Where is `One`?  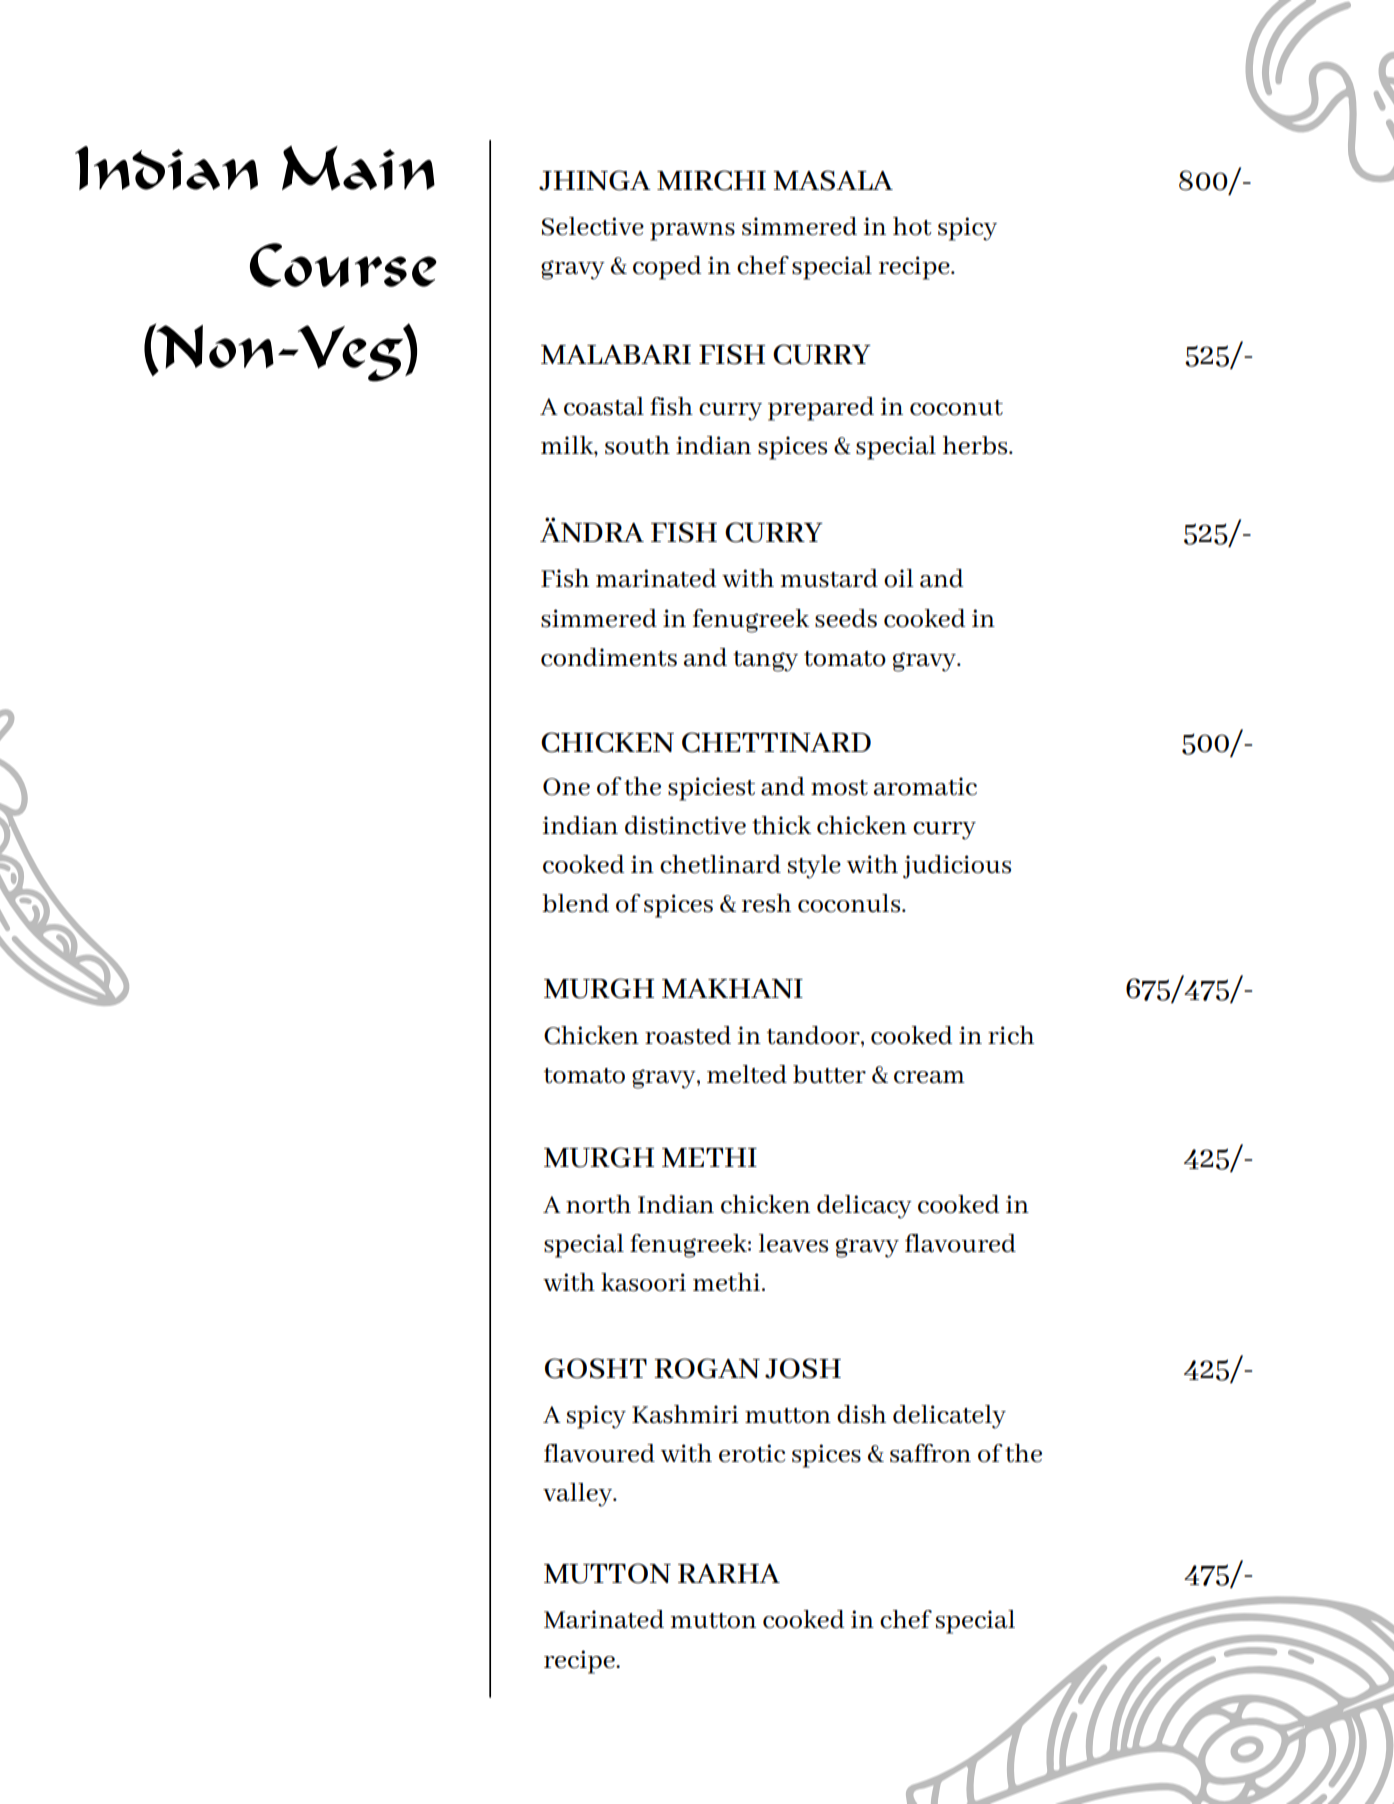 One is located at coordinates (566, 787).
